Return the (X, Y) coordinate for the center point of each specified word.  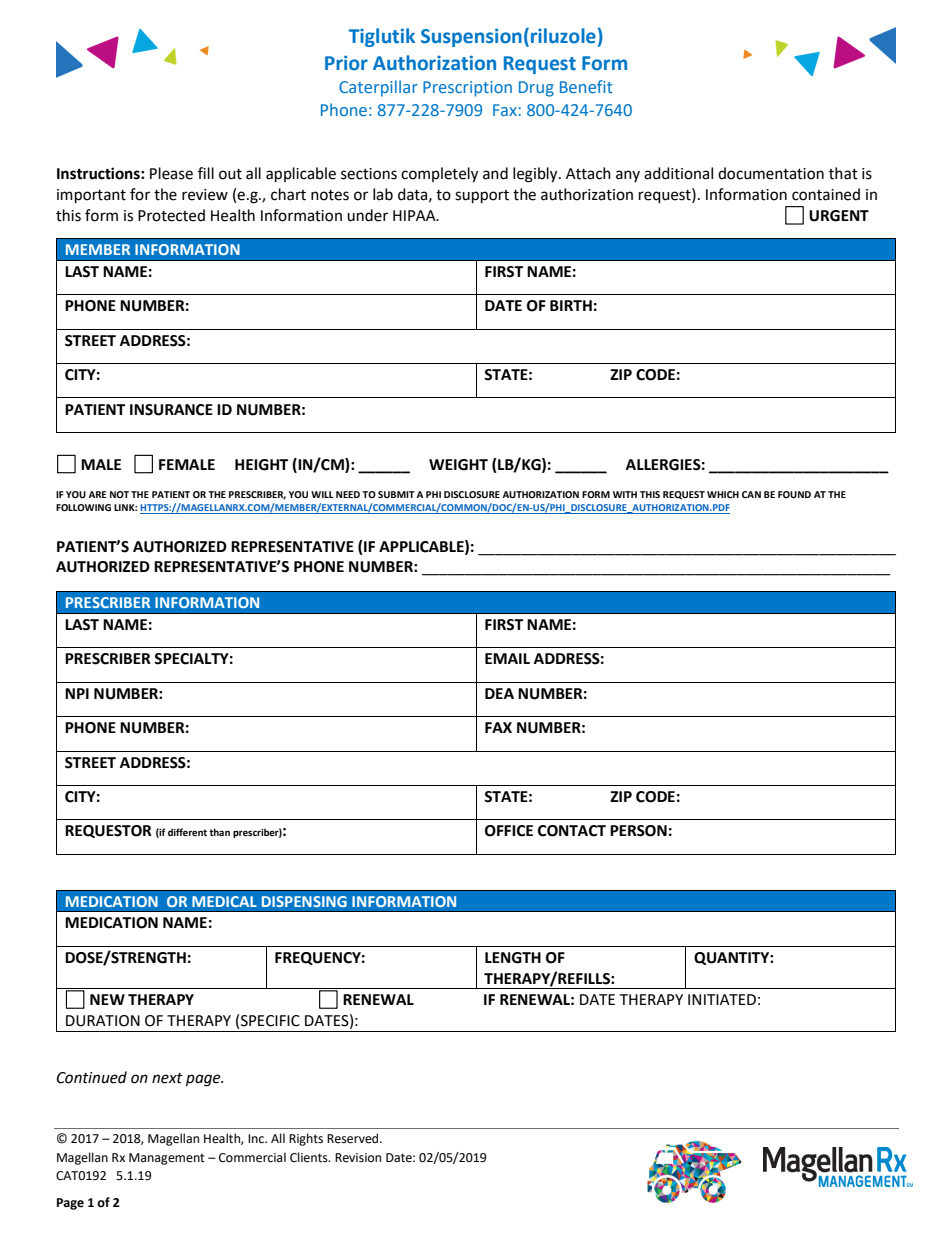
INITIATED (722, 999)
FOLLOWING (83, 507)
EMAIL (507, 658)
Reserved (354, 1138)
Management (167, 1159)
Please (171, 173)
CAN (751, 494)
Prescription (467, 89)
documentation (771, 173)
